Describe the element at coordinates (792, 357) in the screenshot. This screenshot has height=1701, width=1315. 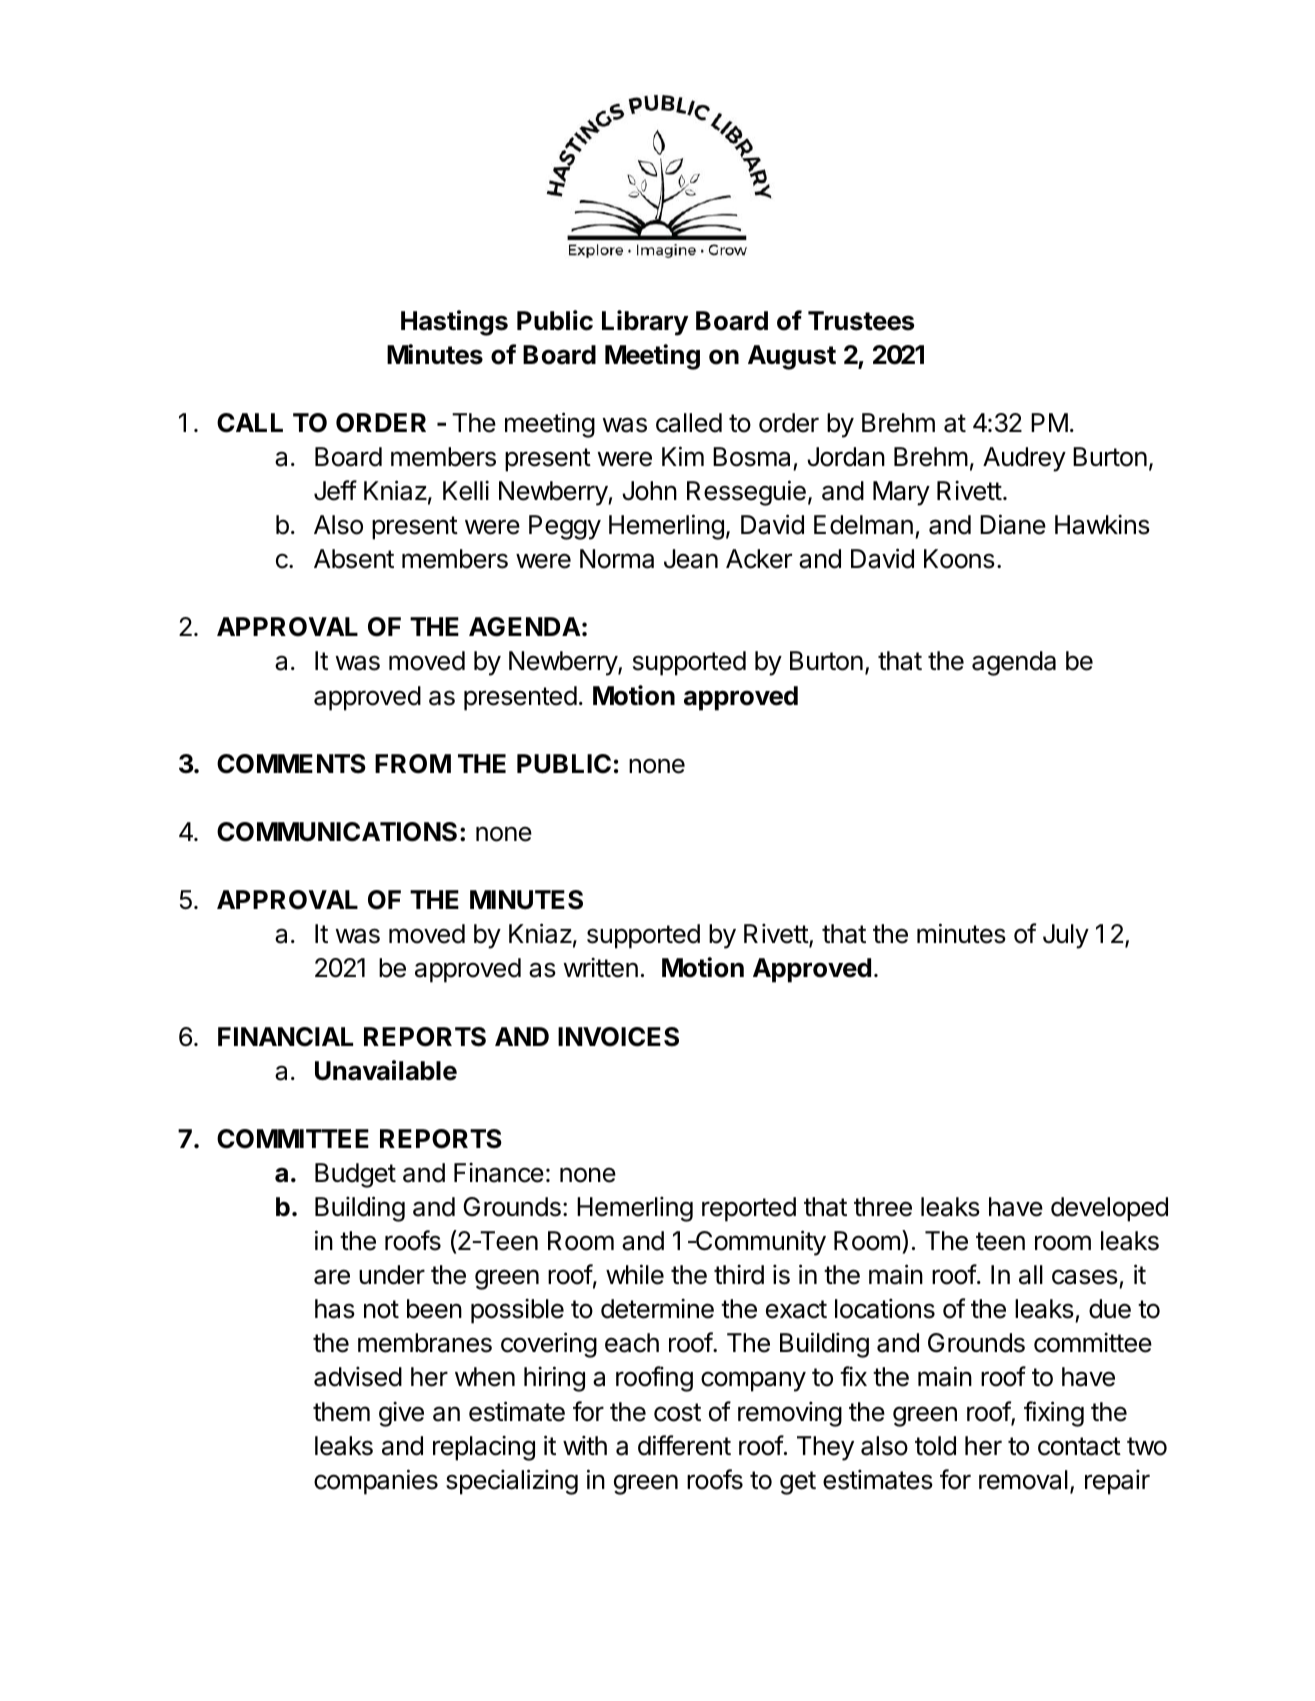
I see `August` at that location.
